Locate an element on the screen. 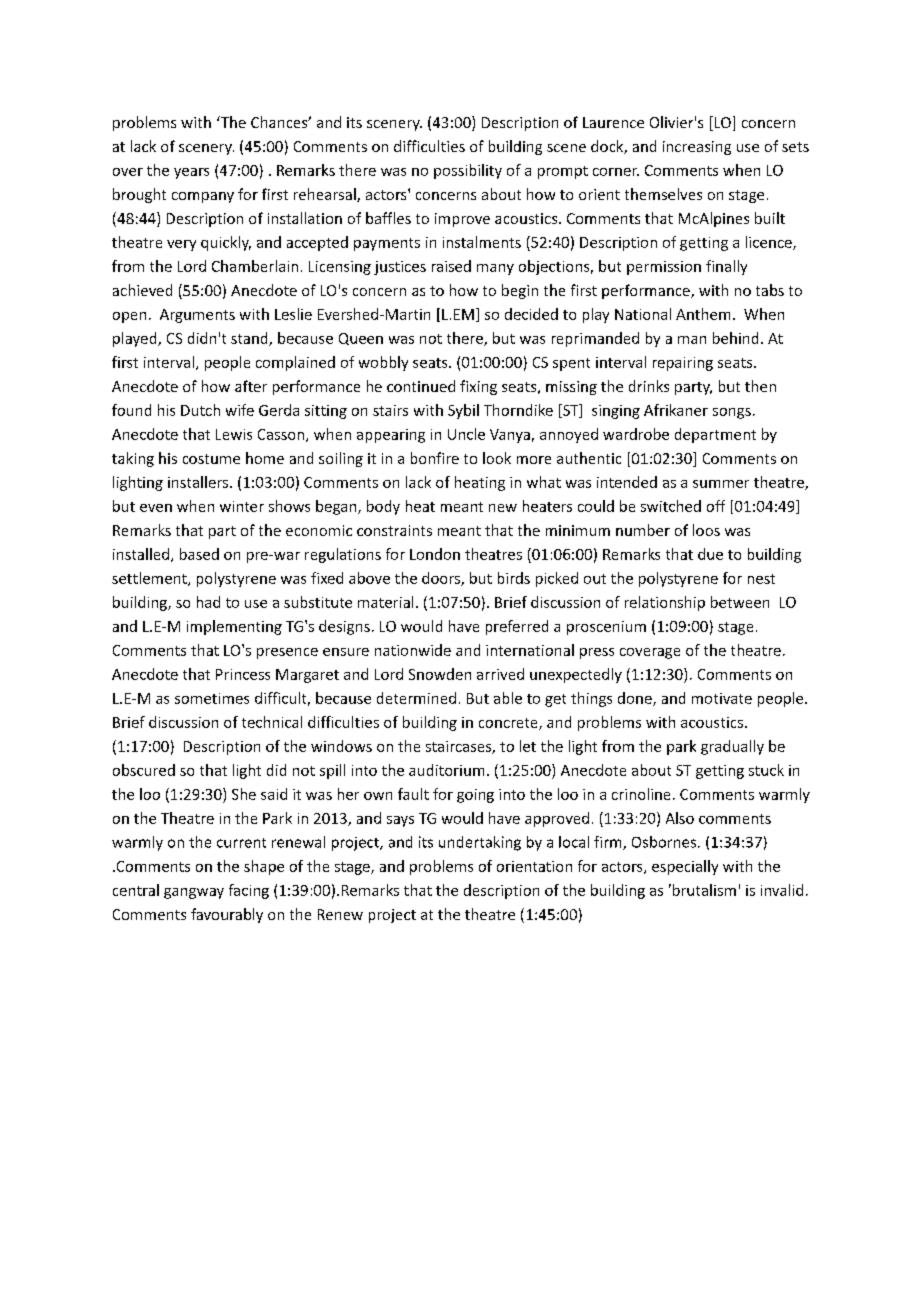  increasing is located at coordinates (697, 148).
